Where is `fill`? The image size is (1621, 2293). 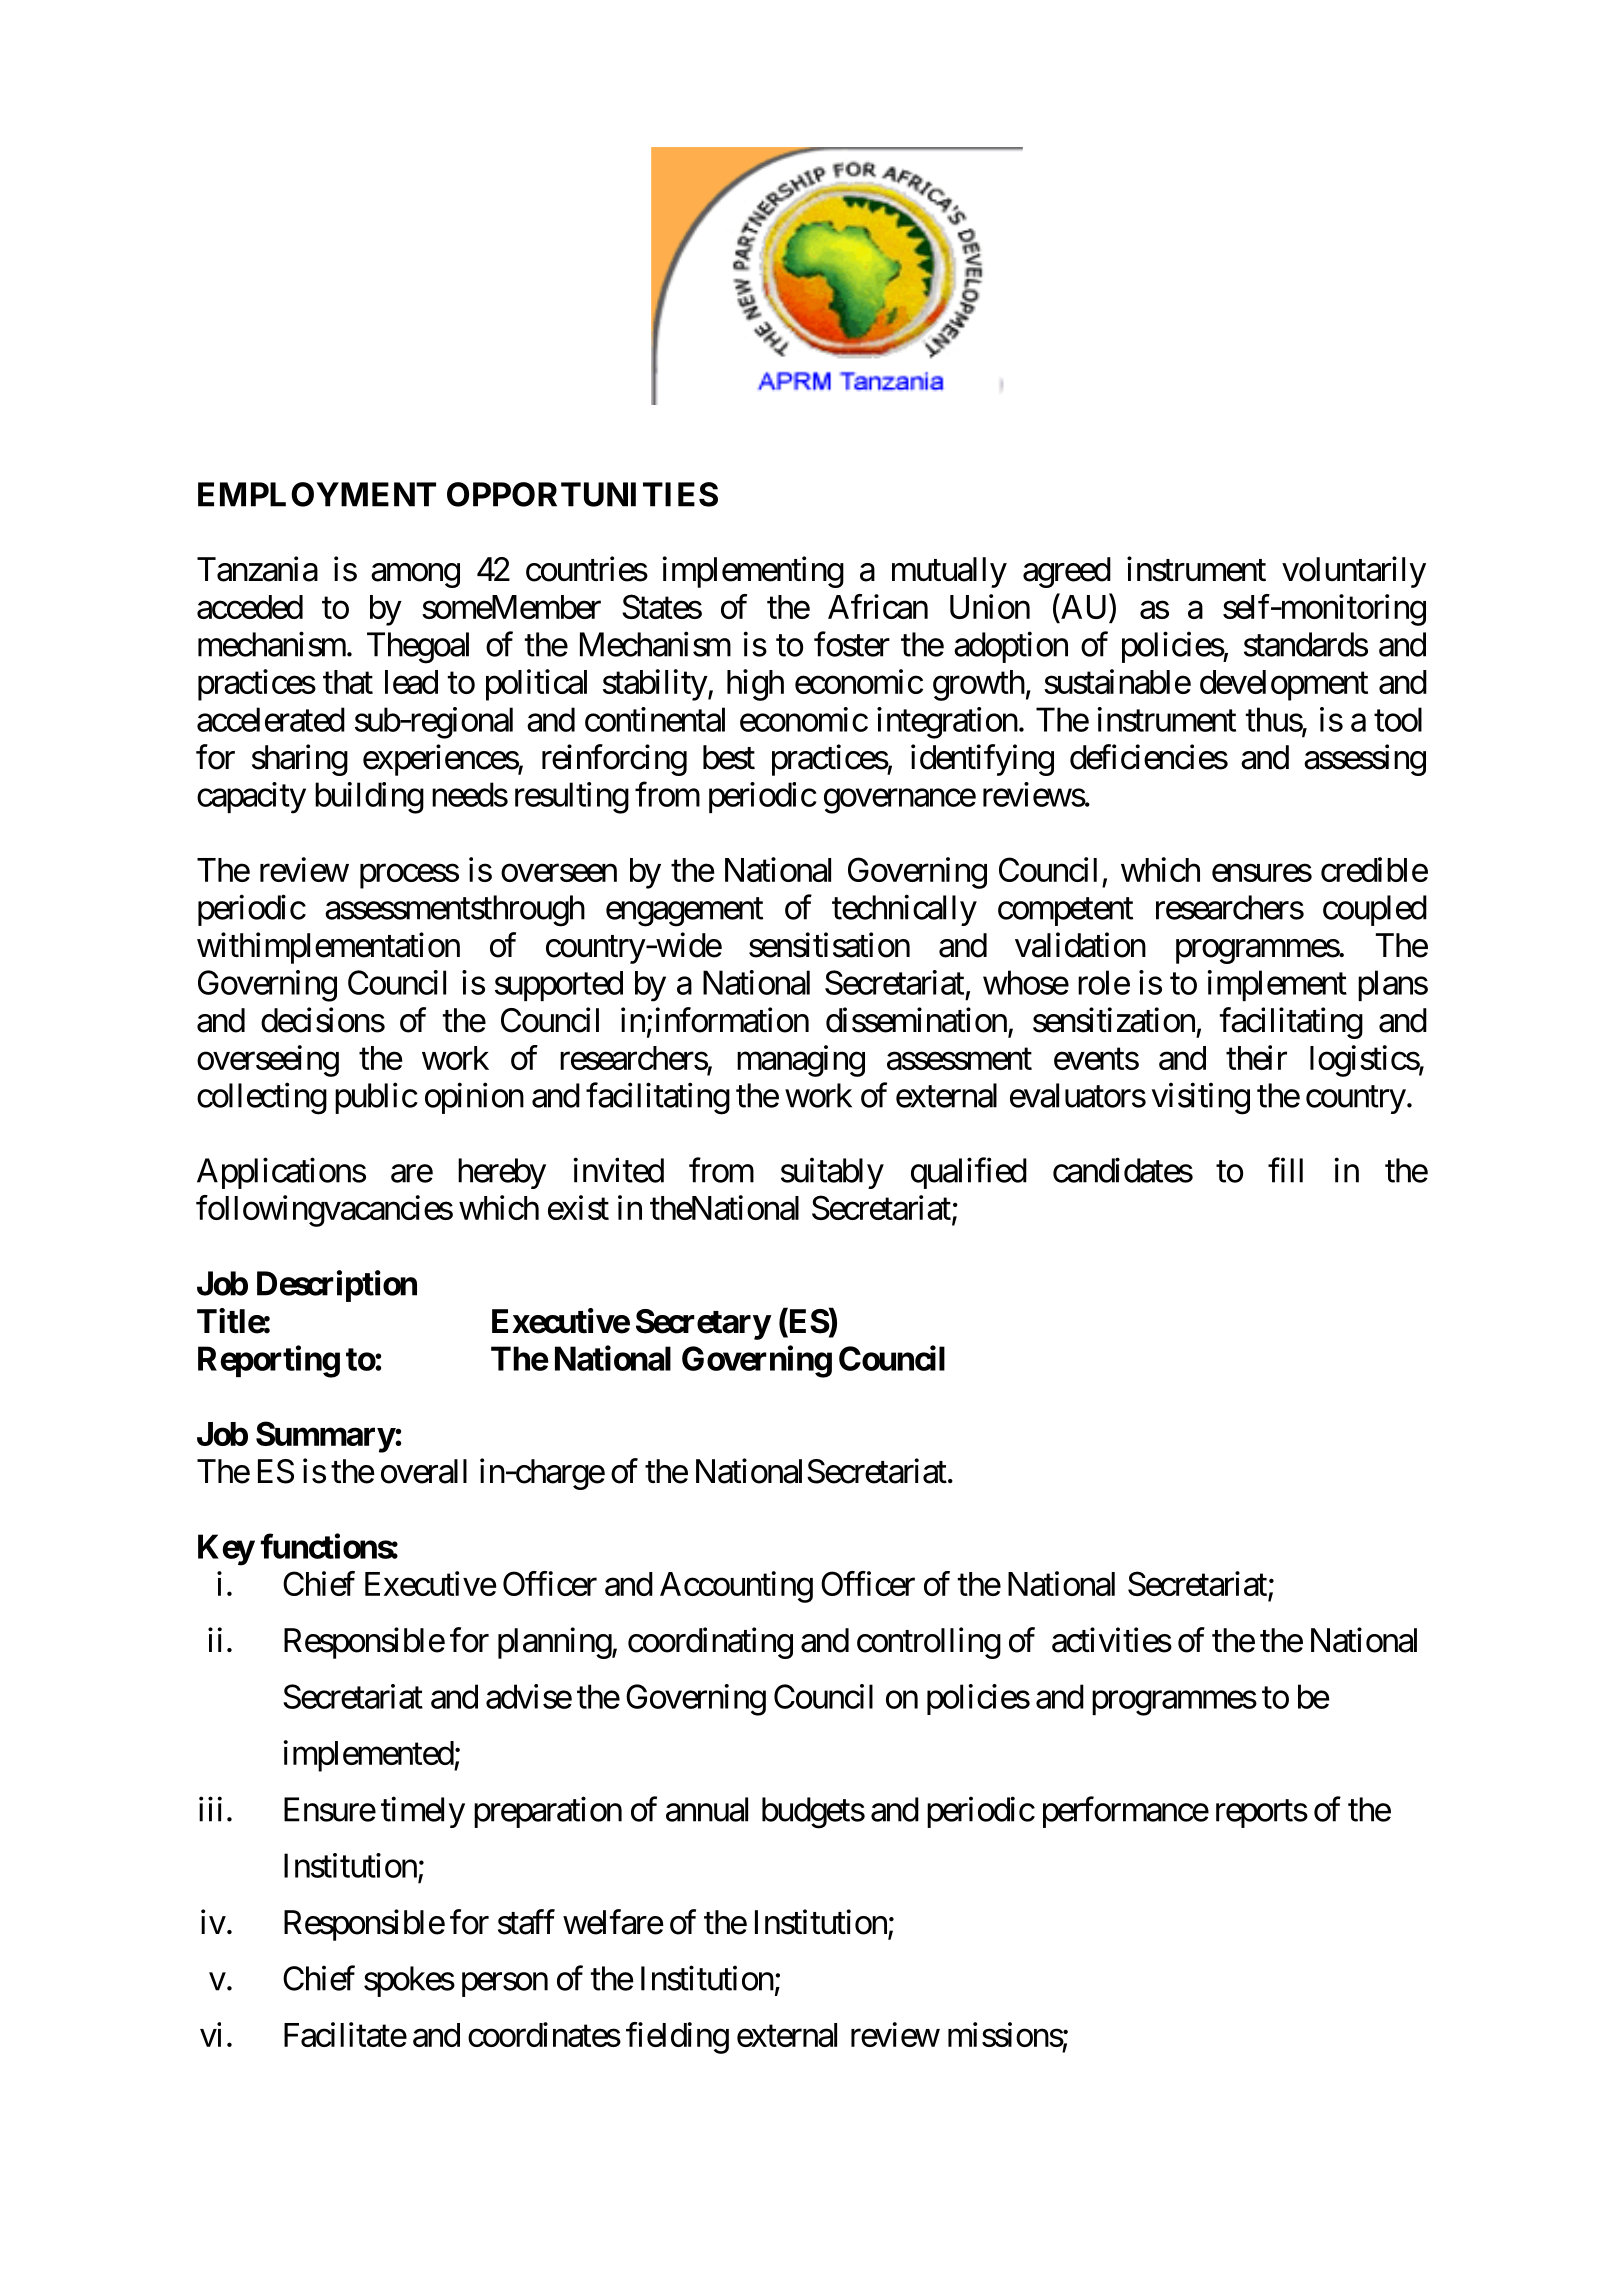 fill is located at coordinates (1285, 1170).
